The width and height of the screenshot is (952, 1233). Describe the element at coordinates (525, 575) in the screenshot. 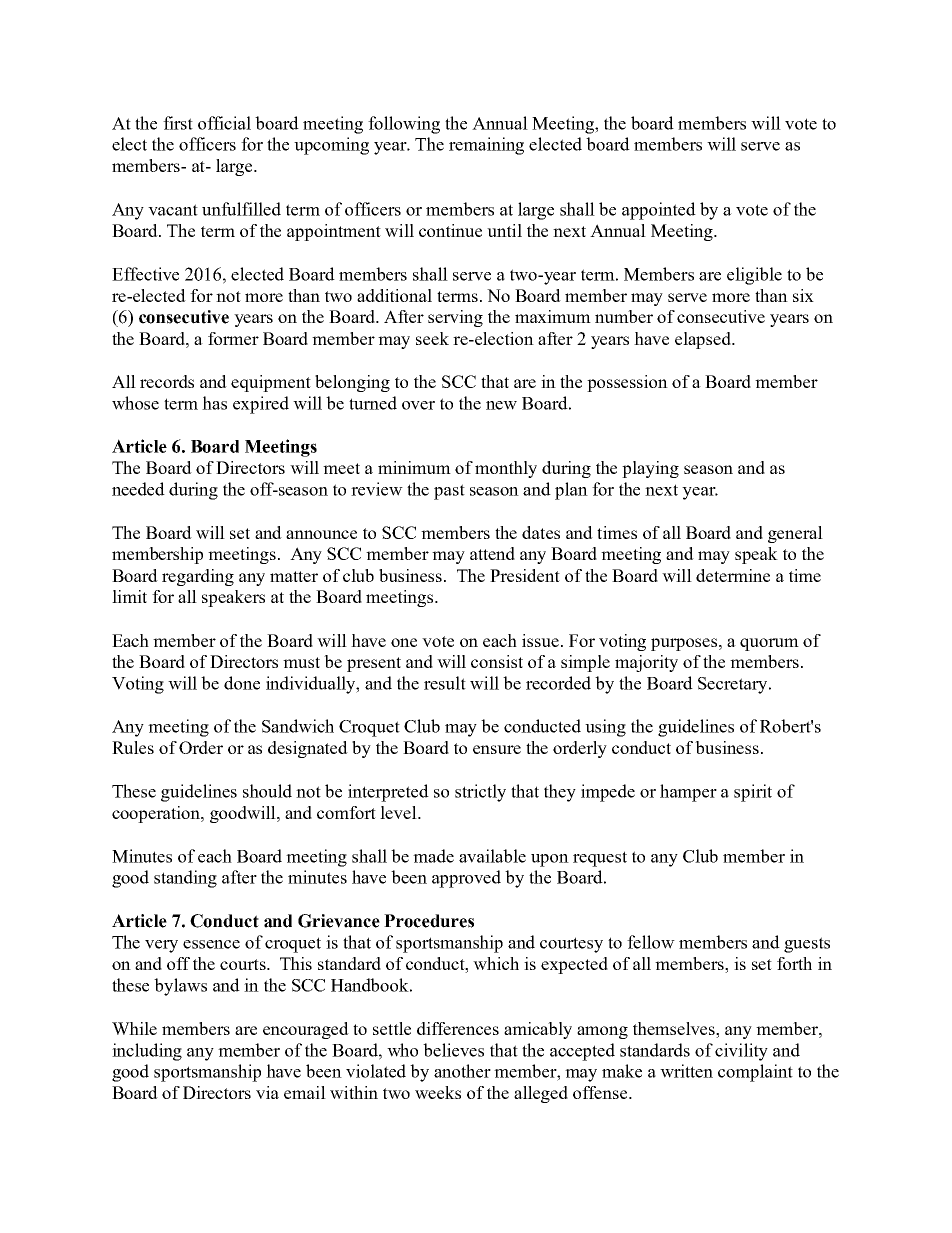

I see `President` at that location.
